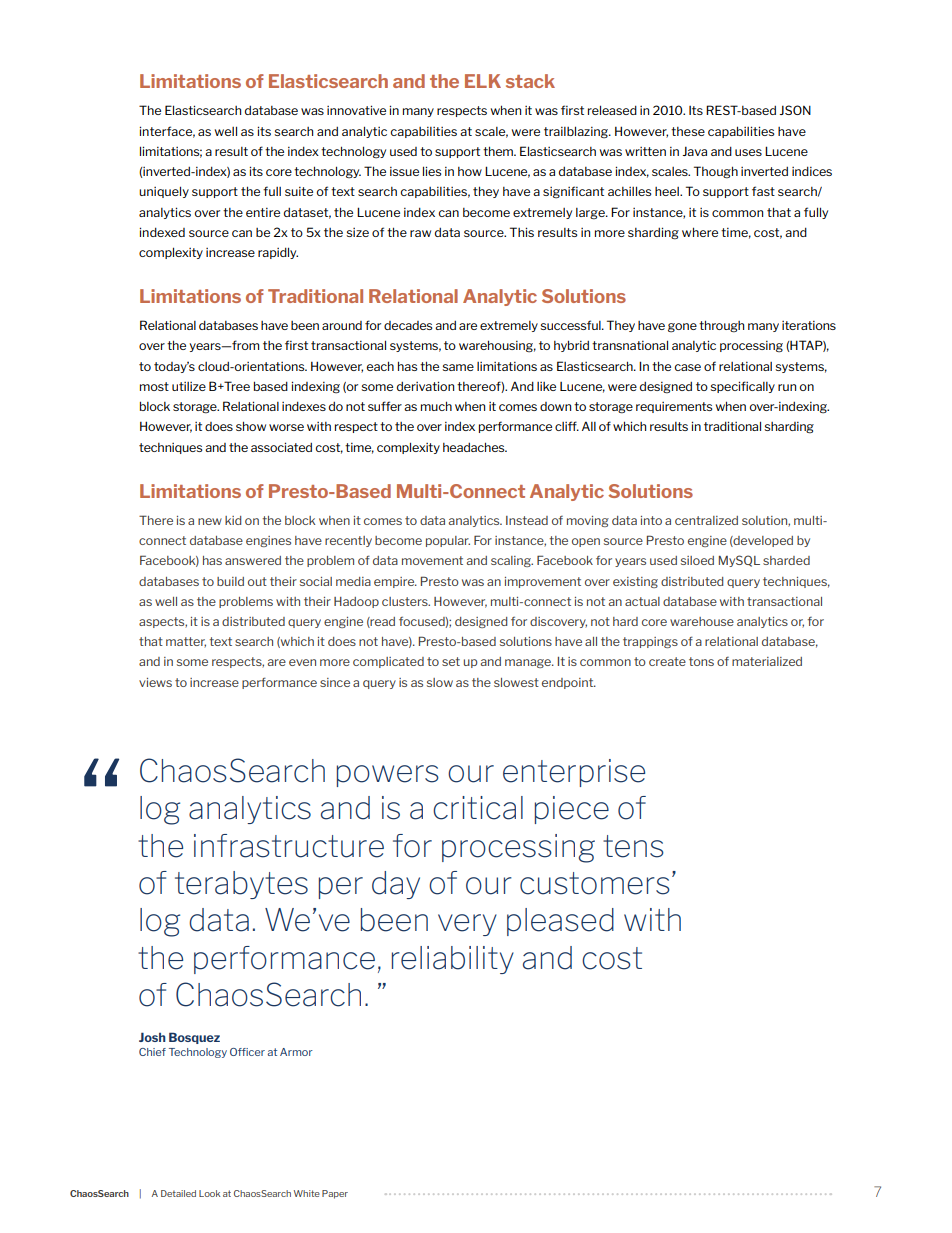 The width and height of the image is (952, 1233). What do you see at coordinates (209, 1193) in the image?
I see `Look` at bounding box center [209, 1193].
